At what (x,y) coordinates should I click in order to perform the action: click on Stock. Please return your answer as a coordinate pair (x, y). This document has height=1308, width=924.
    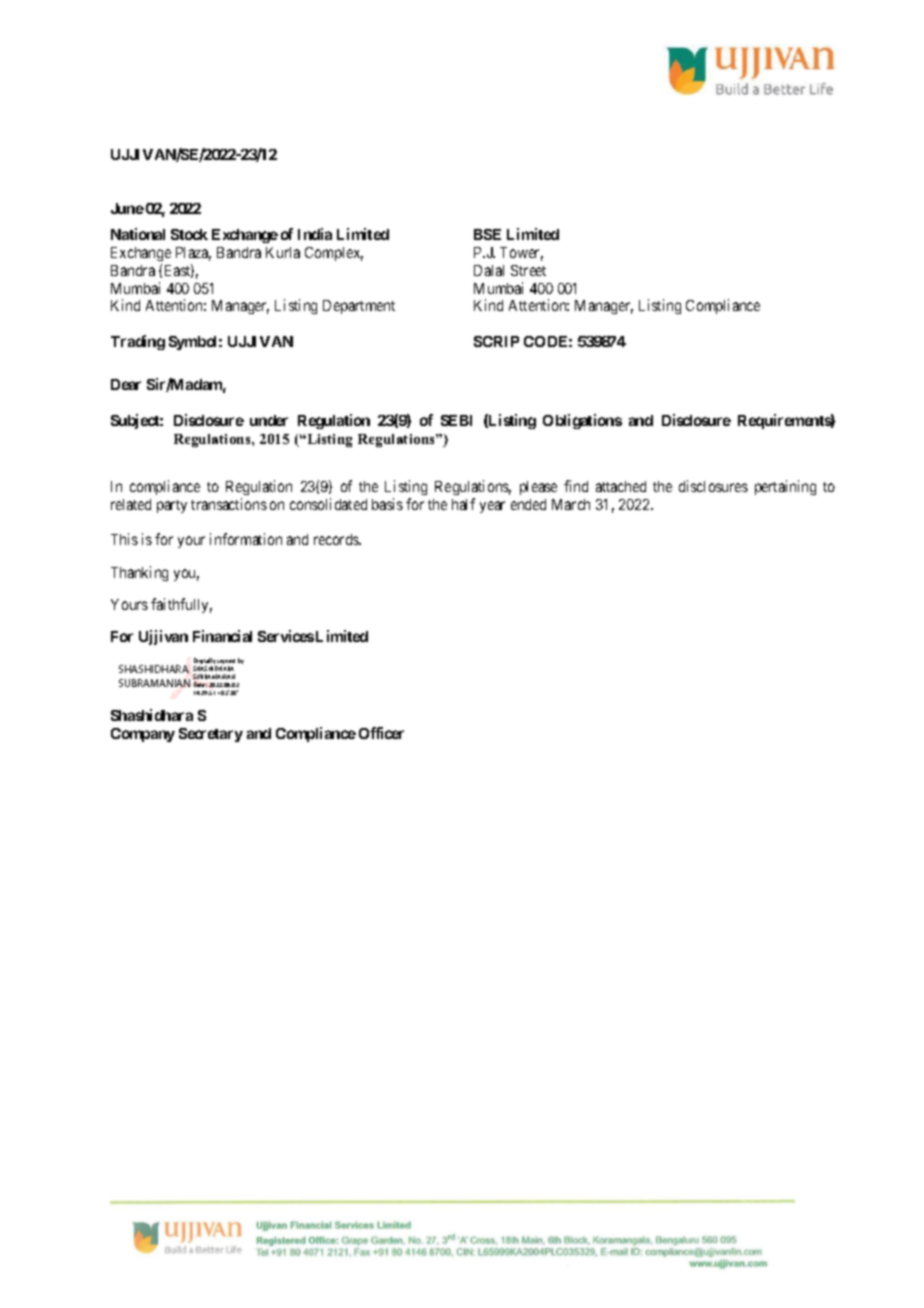
    Looking at the image, I should click on (189, 234).
